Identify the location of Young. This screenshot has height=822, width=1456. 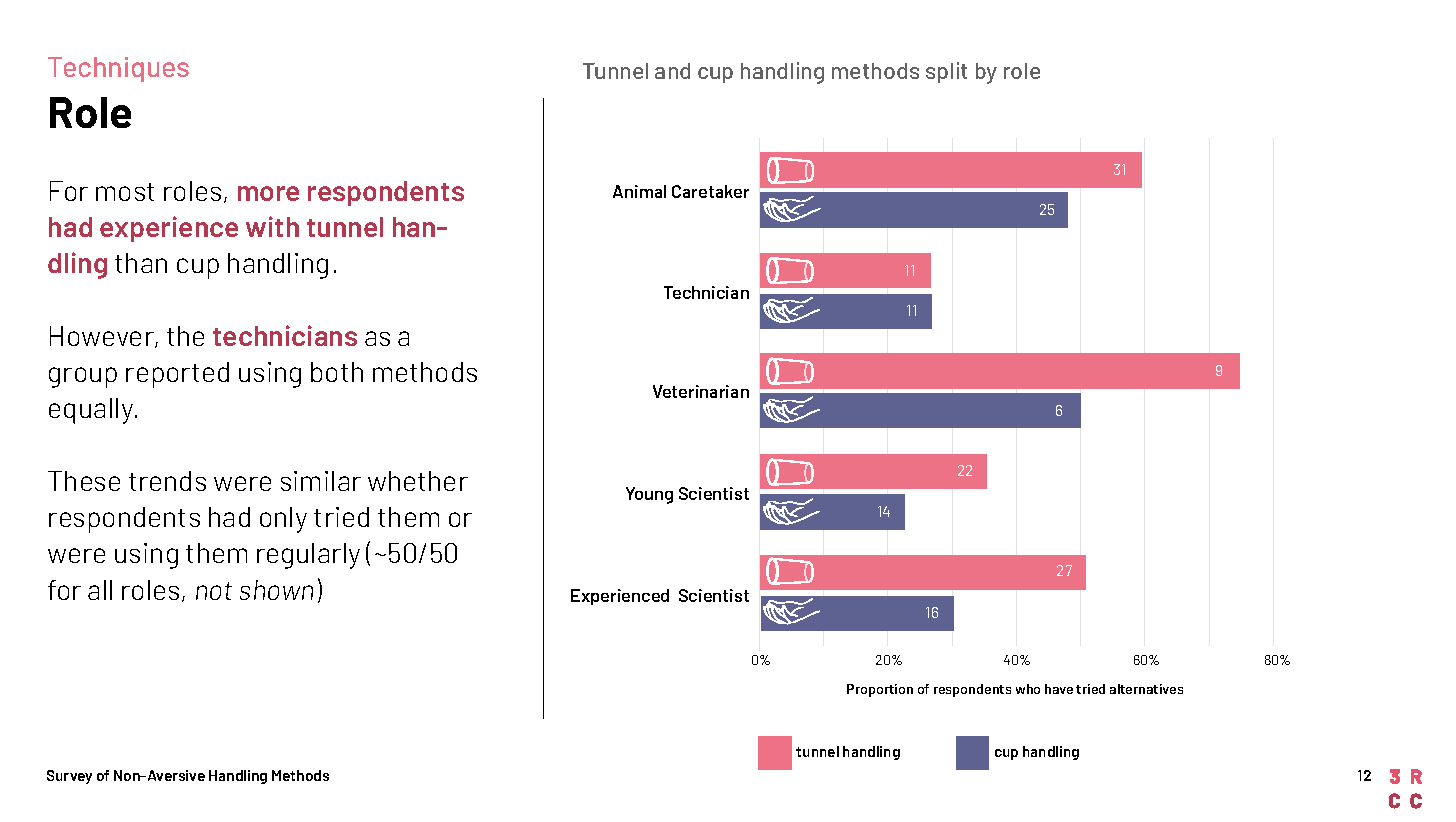
(649, 495).
